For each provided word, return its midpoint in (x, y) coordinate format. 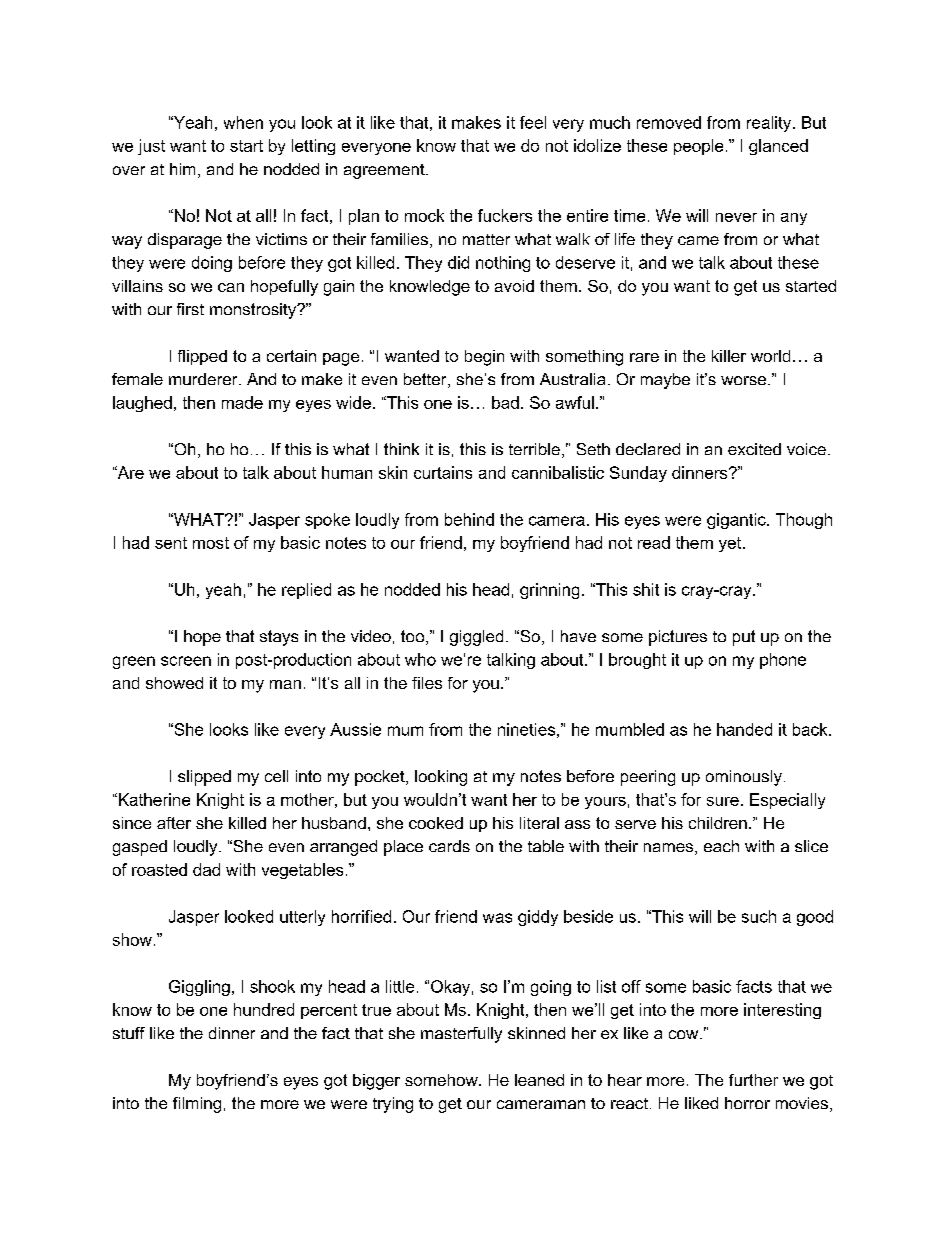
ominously (744, 778)
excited (754, 449)
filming (197, 1105)
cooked (436, 823)
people (698, 147)
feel (533, 122)
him (182, 169)
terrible (534, 449)
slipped (204, 778)
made (242, 402)
